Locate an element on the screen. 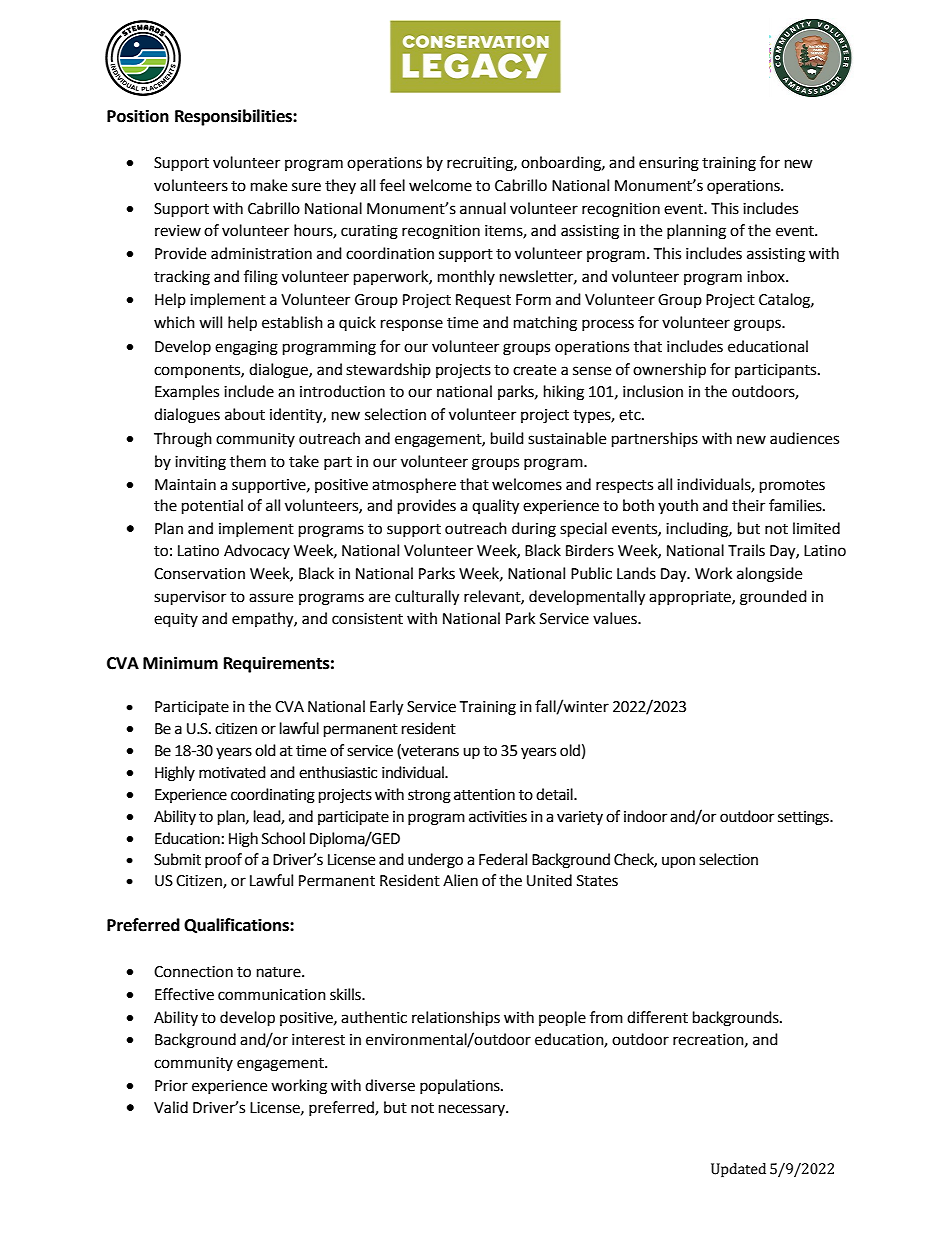  Updated is located at coordinates (738, 1170).
